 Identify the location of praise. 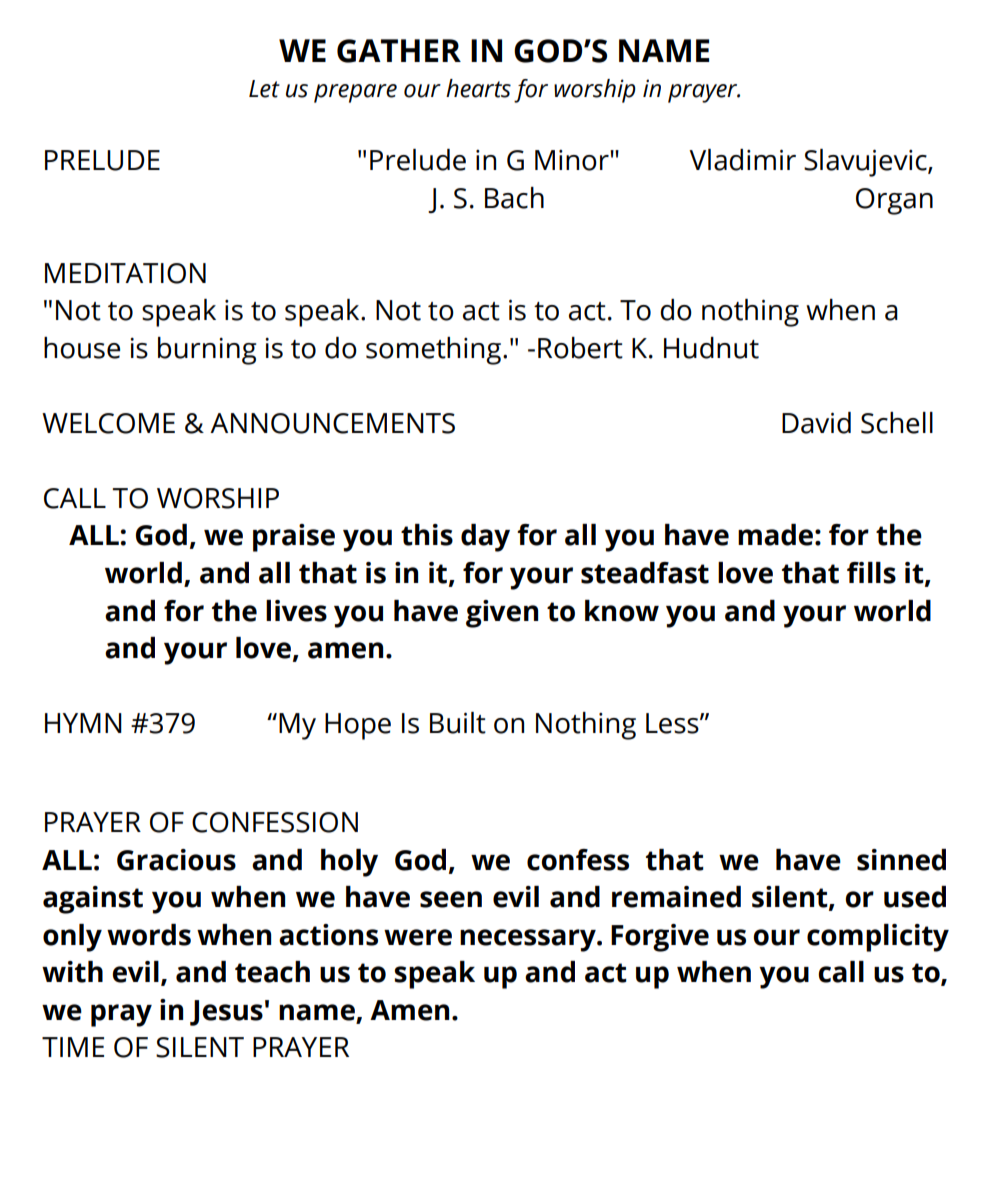
(294, 538).
